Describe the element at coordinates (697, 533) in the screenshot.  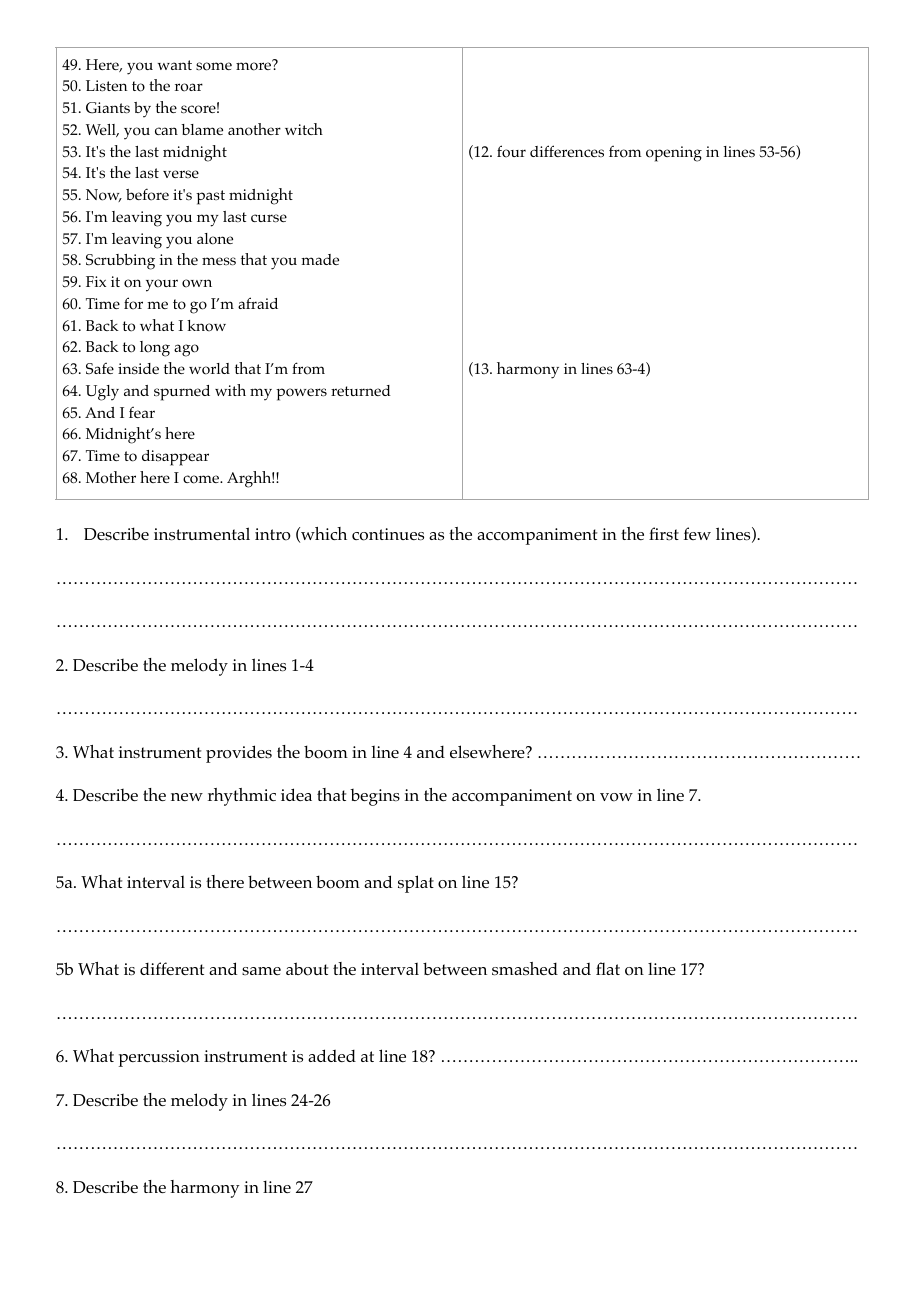
I see `few` at that location.
